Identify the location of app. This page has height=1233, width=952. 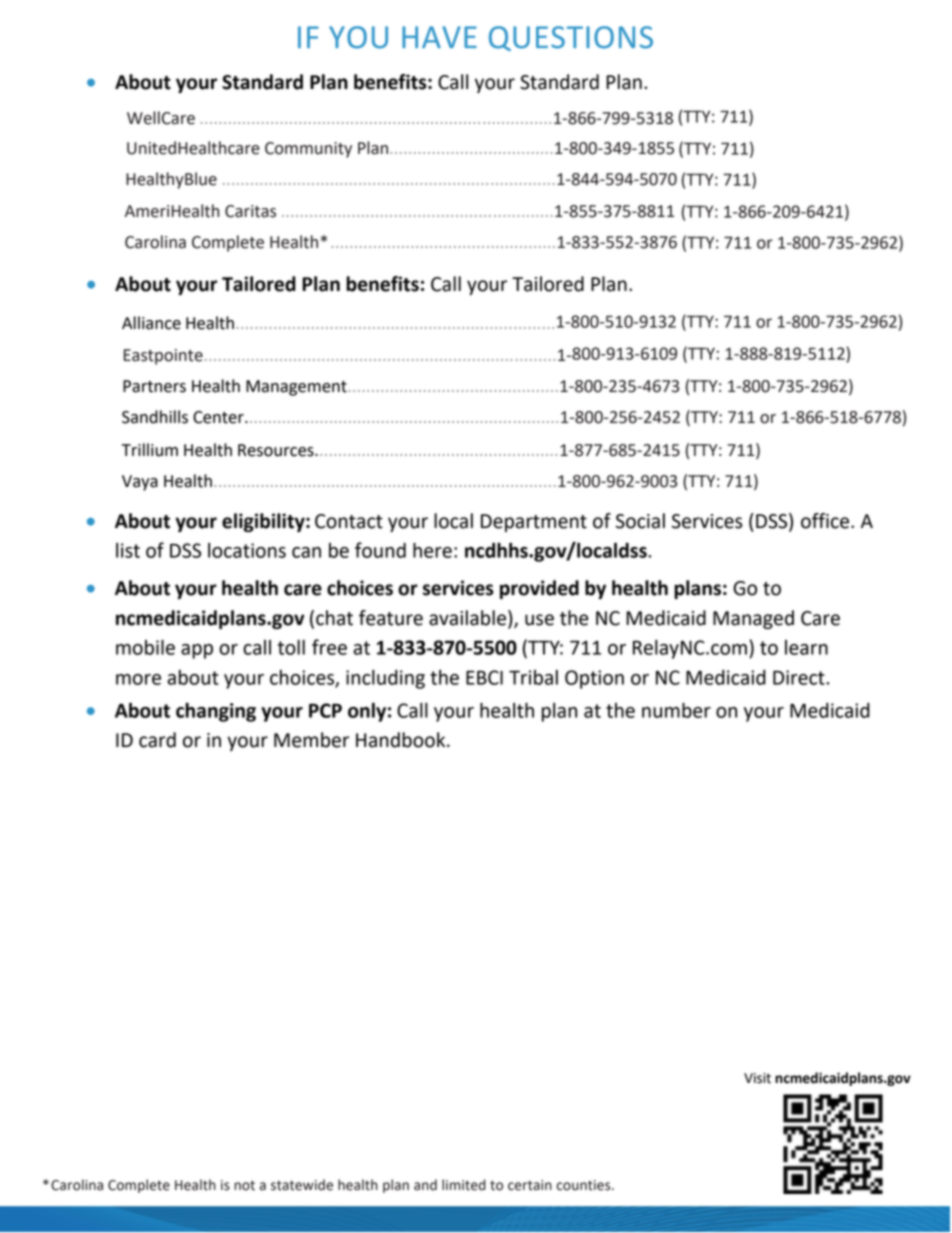
(197, 651).
